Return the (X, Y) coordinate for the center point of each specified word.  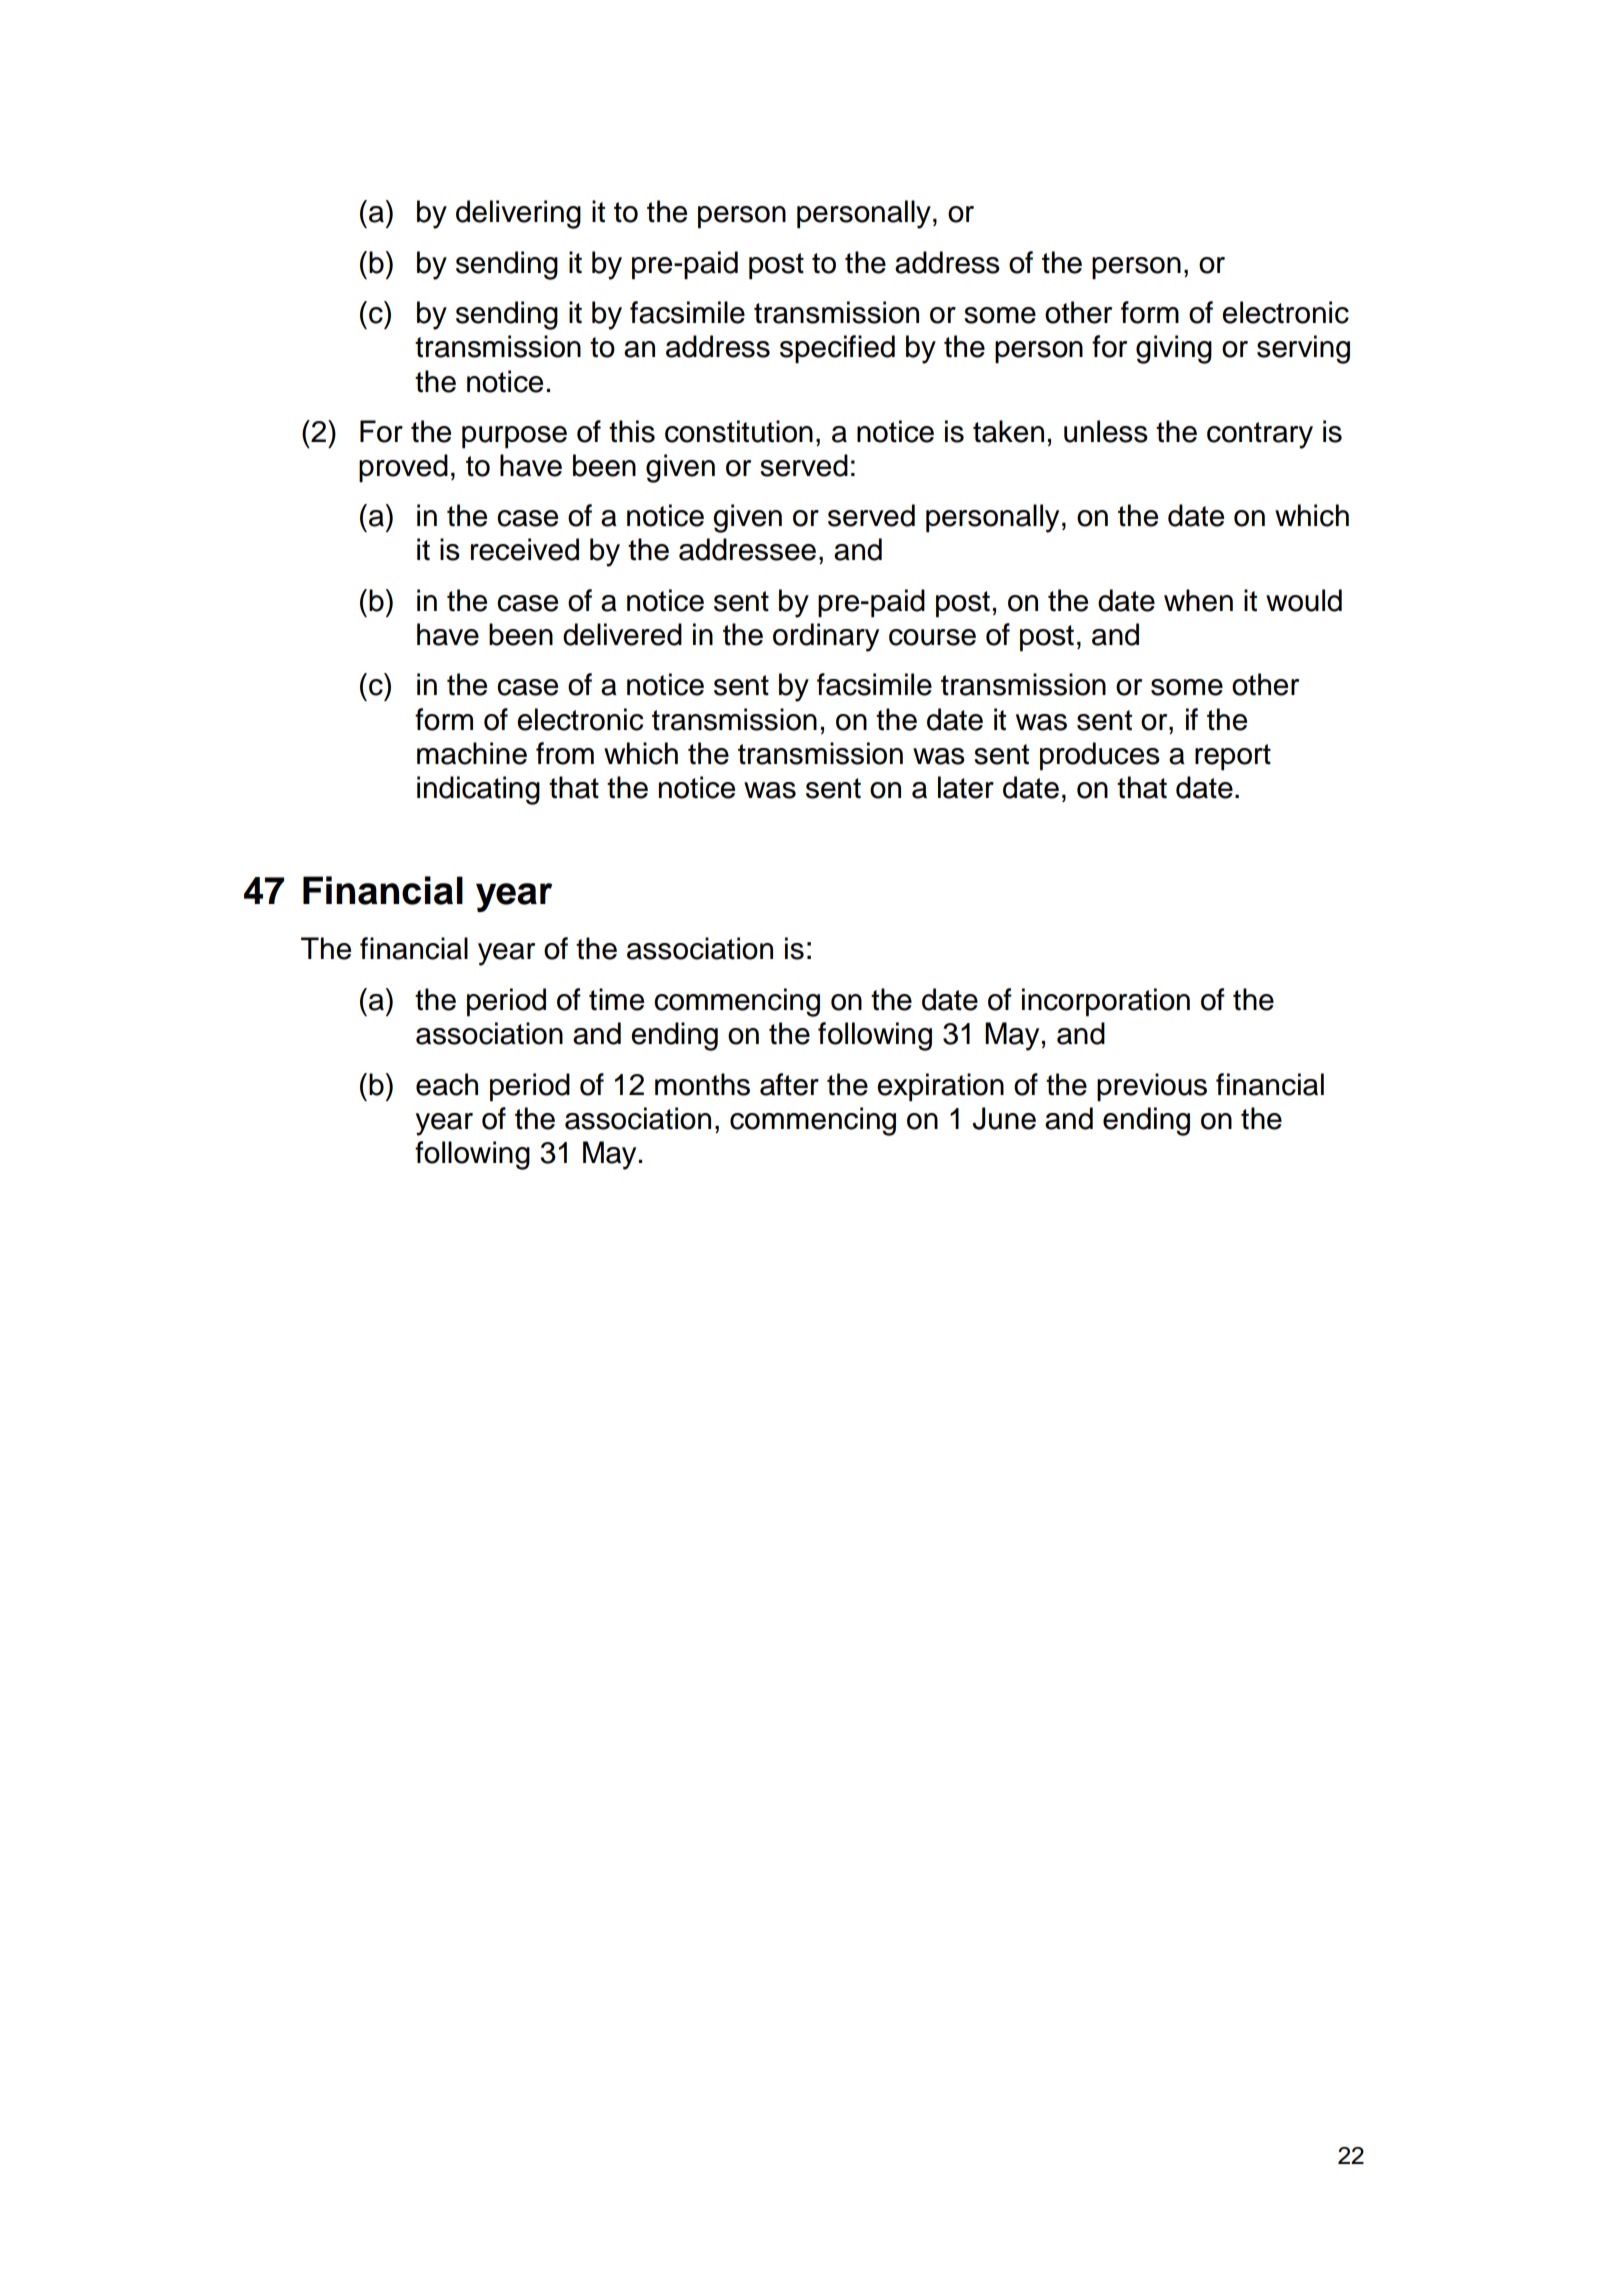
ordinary (826, 637)
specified (837, 349)
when (1198, 600)
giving (1174, 349)
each (447, 1084)
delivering (518, 214)
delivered (622, 634)
